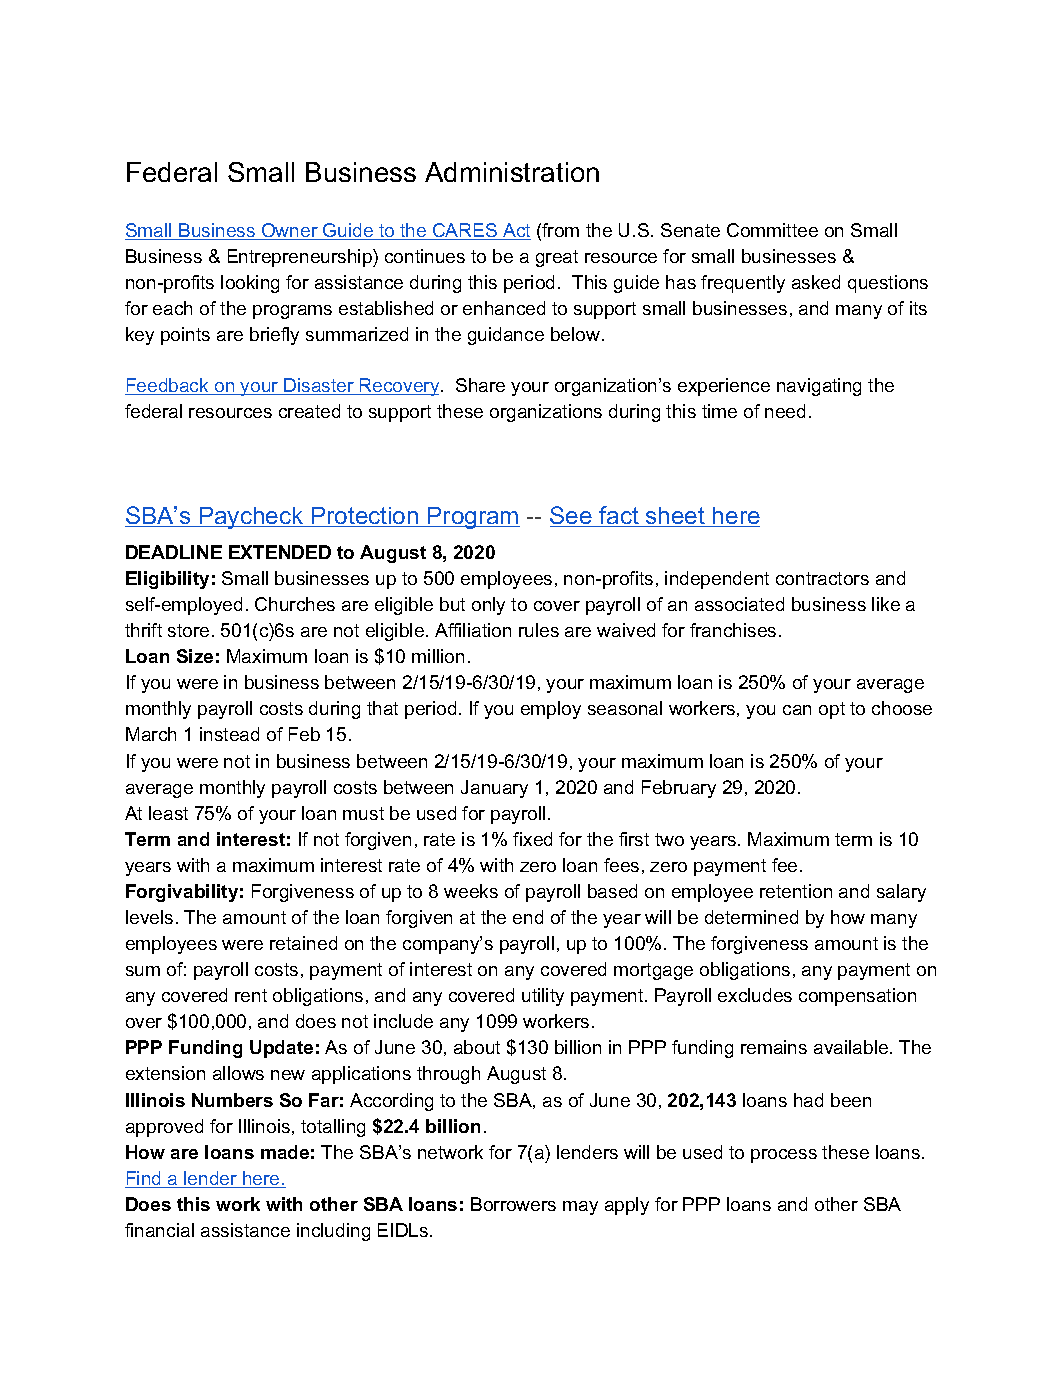  What do you see at coordinates (625, 708) in the screenshot?
I see `seasonal` at bounding box center [625, 708].
